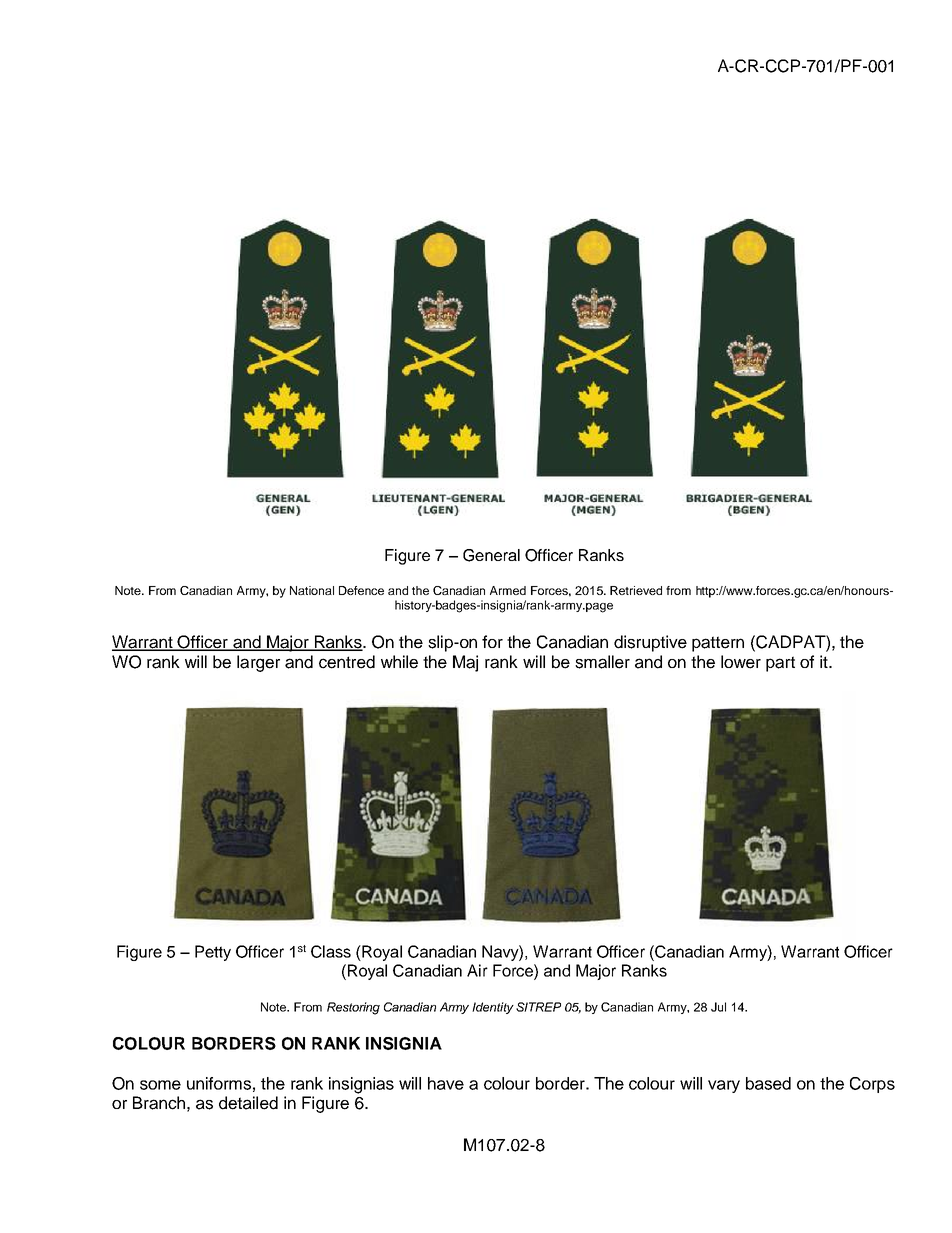 The height and width of the page is (1233, 952). What do you see at coordinates (213, 953) in the page?
I see `Petty` at bounding box center [213, 953].
